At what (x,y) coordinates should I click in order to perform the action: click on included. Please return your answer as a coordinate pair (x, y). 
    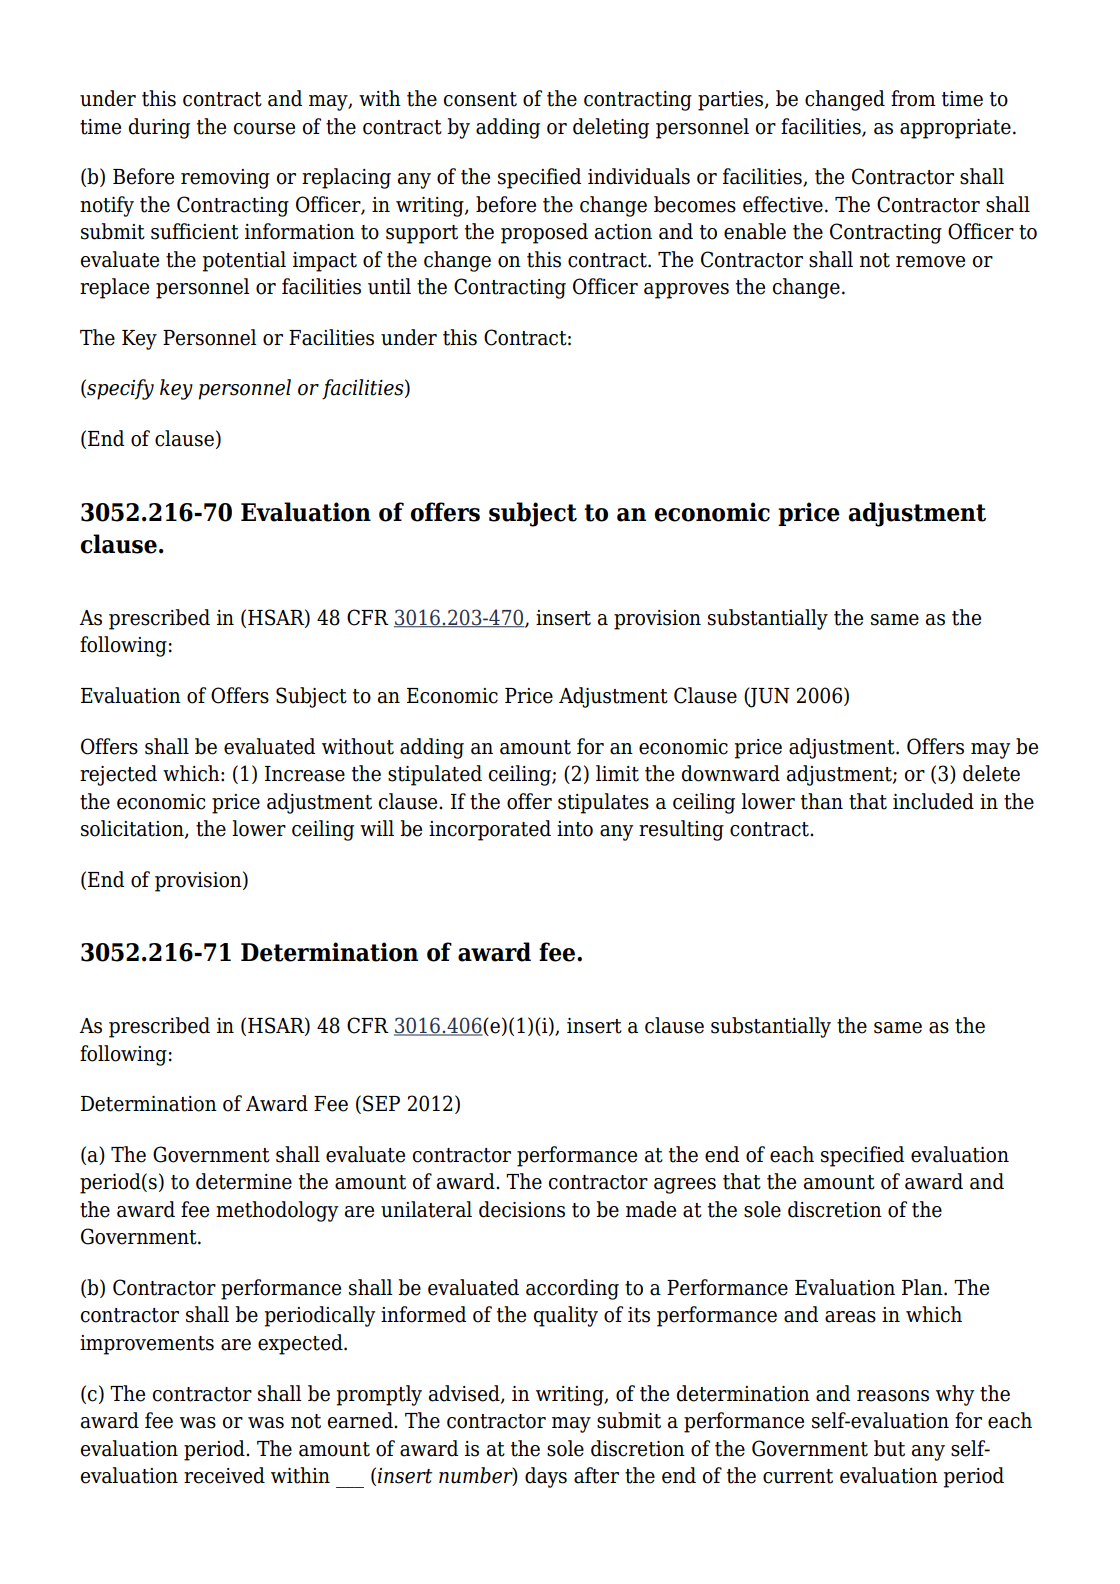
    Looking at the image, I should click on (933, 801).
